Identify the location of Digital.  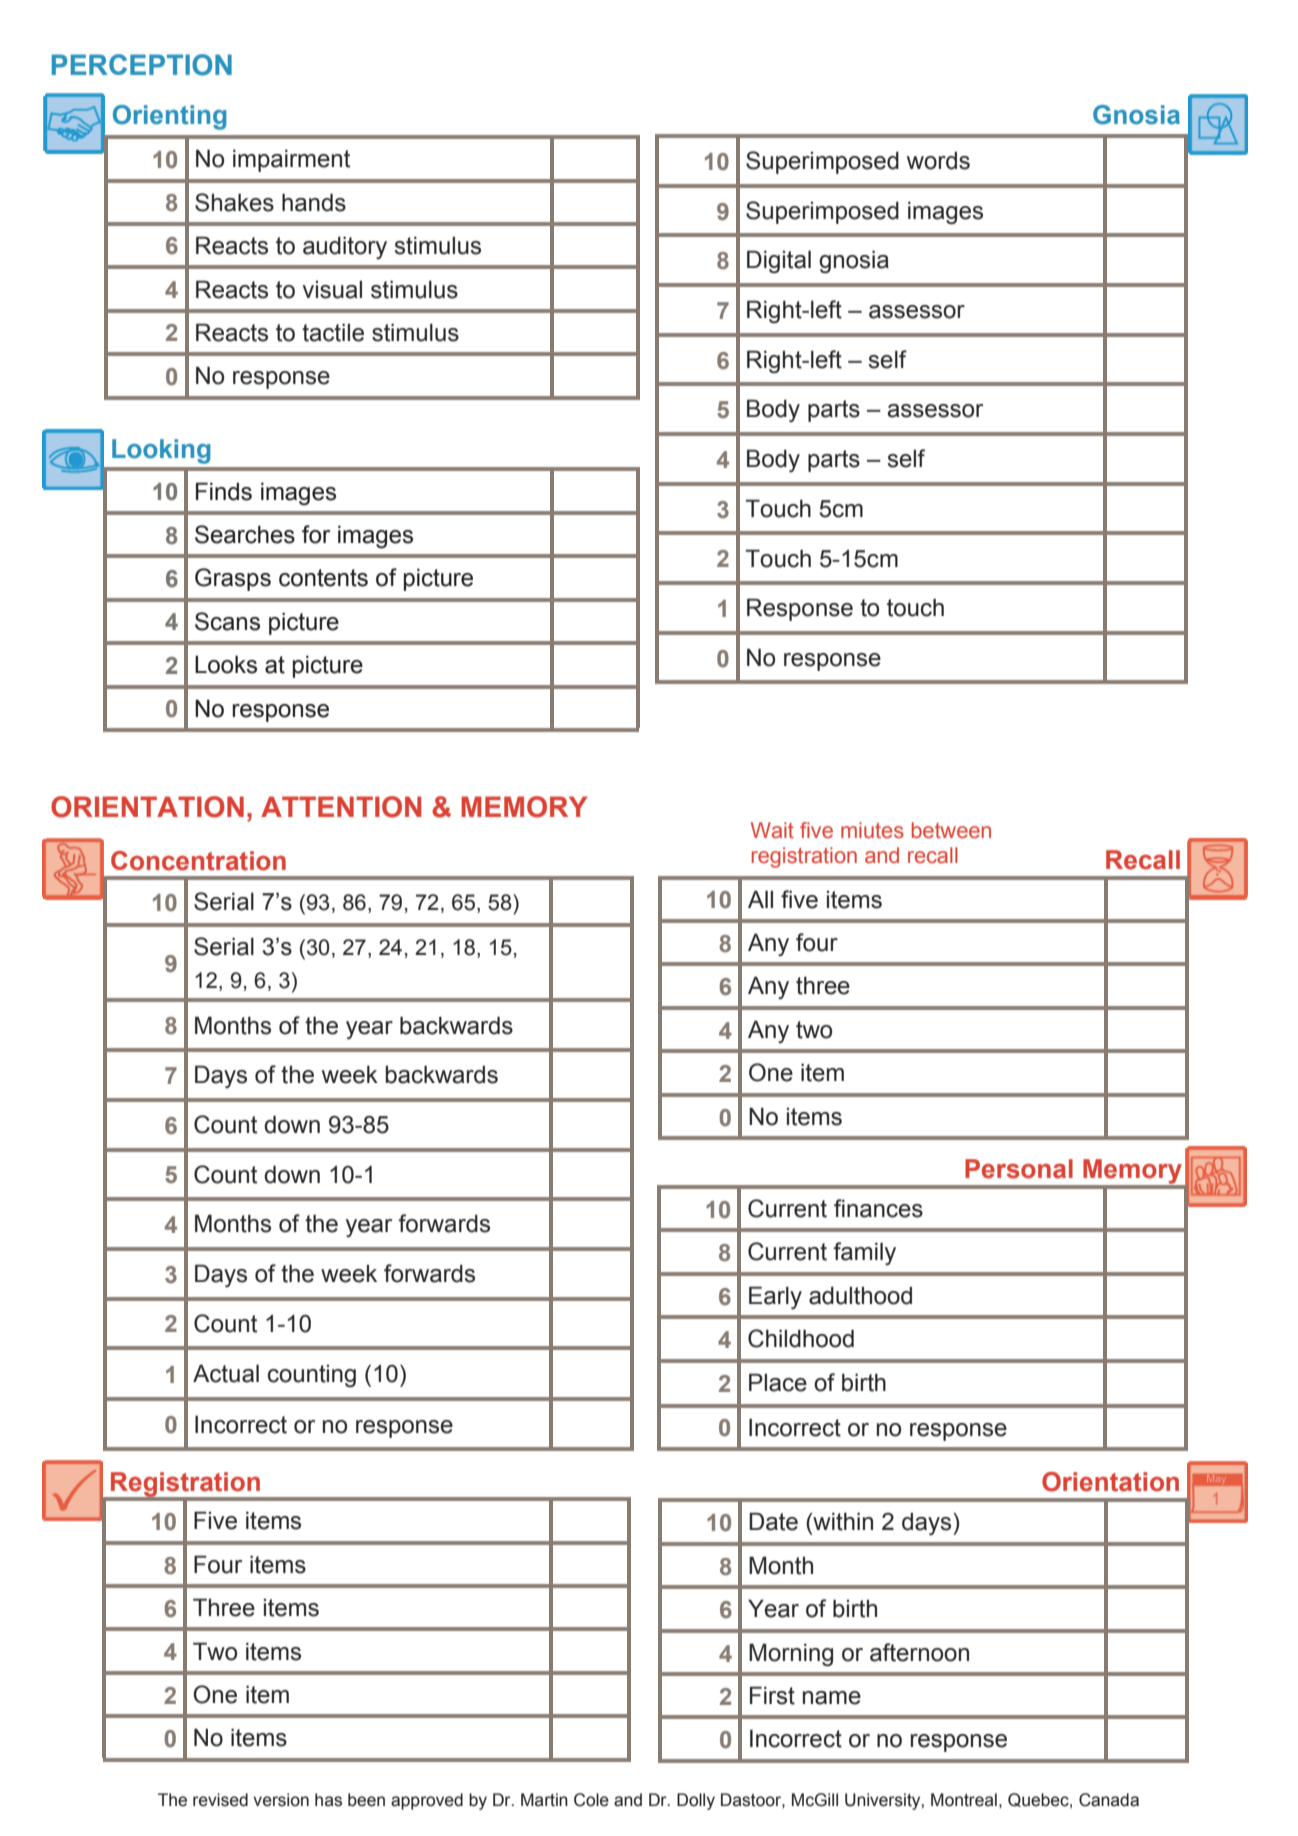
(779, 262).
